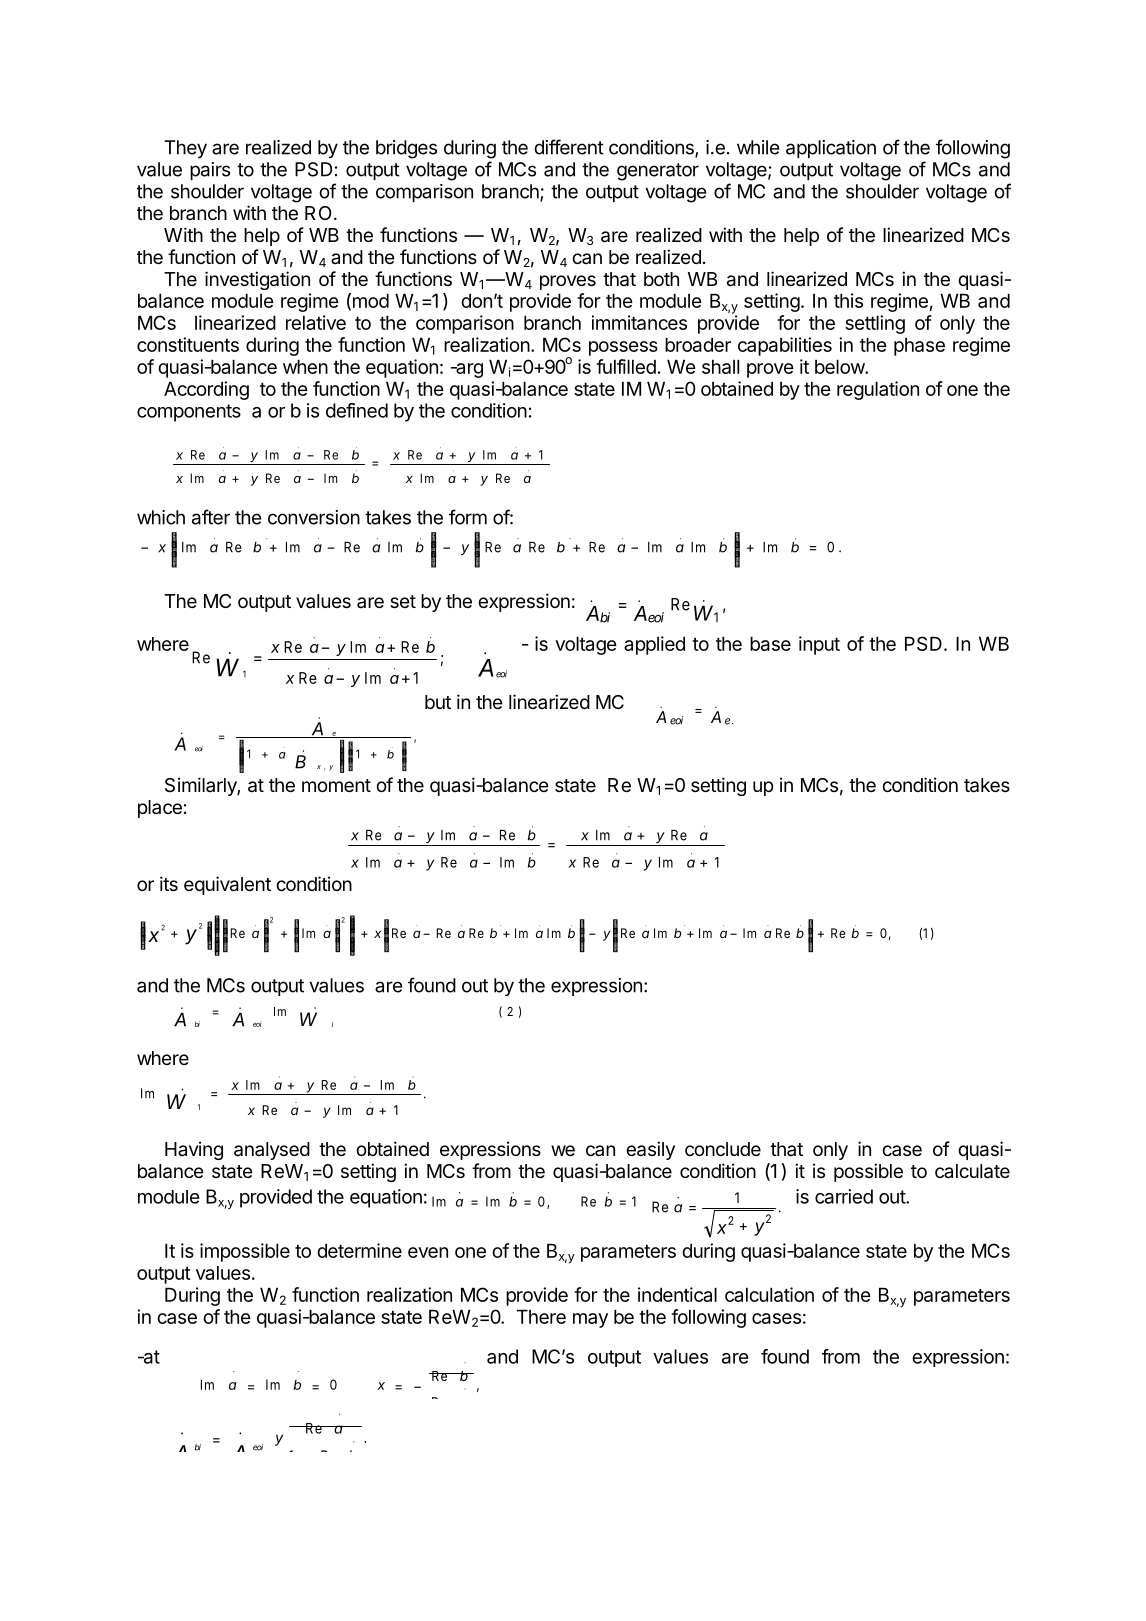  I want to click on different, so click(569, 147).
